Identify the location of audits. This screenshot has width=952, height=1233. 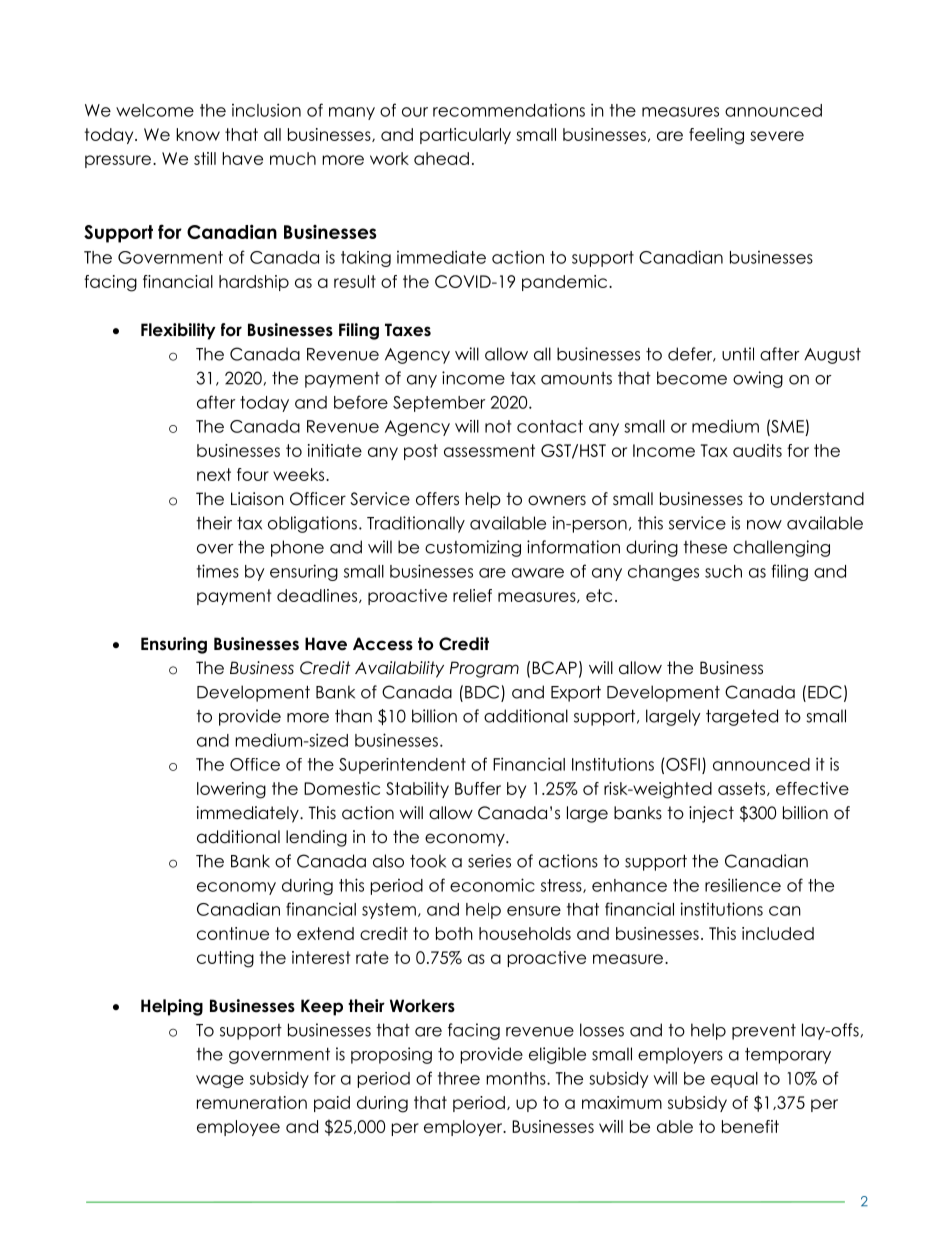
(757, 450).
